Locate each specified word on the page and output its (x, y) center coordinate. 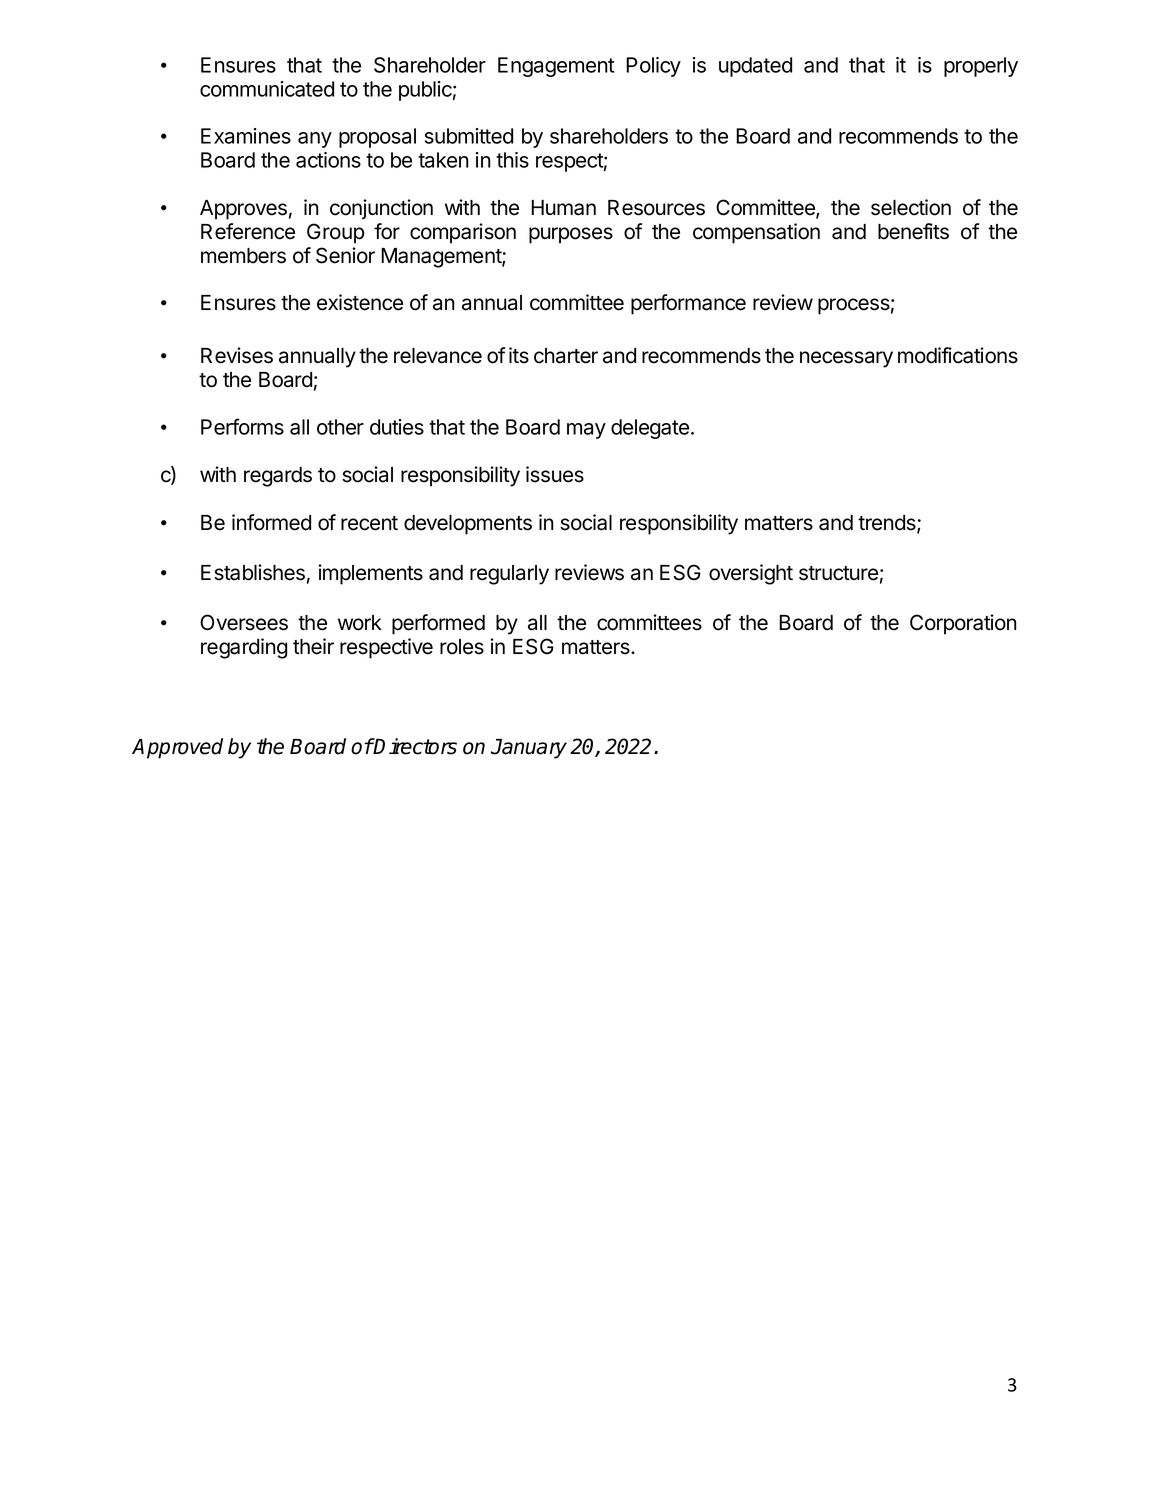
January (529, 749)
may (586, 431)
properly (981, 67)
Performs (242, 426)
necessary (846, 359)
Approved (177, 748)
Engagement (556, 67)
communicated (267, 89)
